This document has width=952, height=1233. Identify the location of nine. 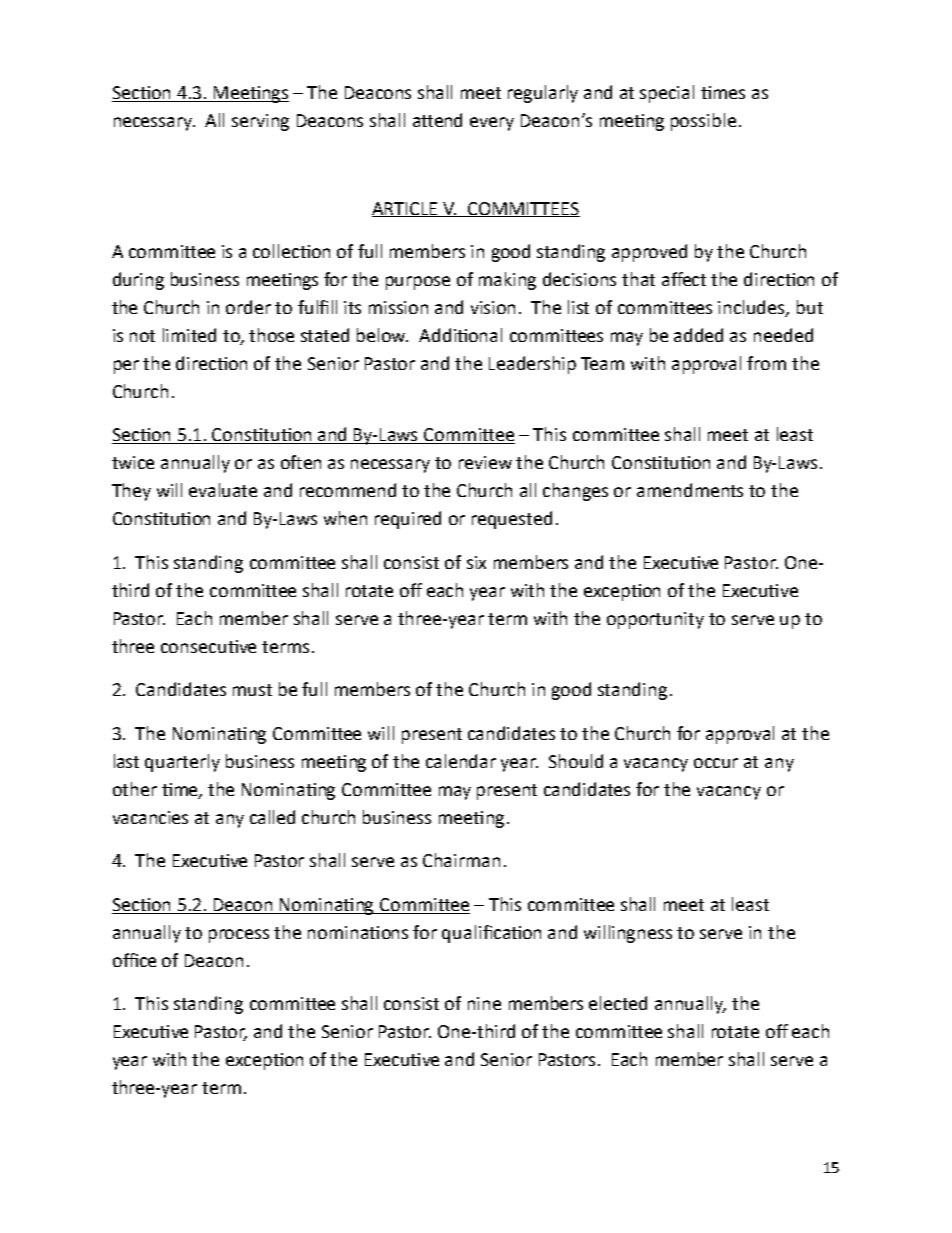
(484, 1003).
